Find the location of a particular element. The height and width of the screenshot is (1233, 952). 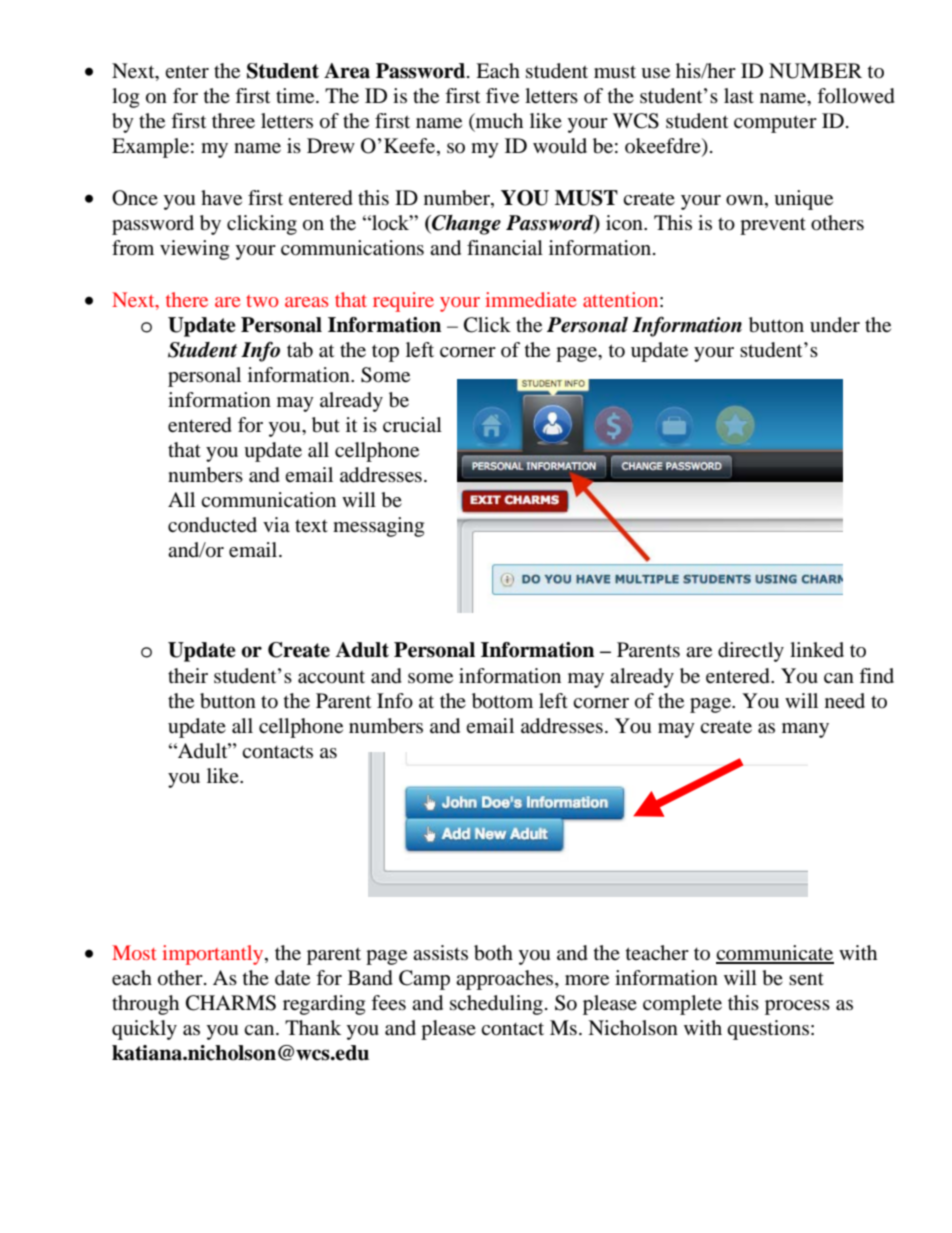

process is located at coordinates (797, 1007).
